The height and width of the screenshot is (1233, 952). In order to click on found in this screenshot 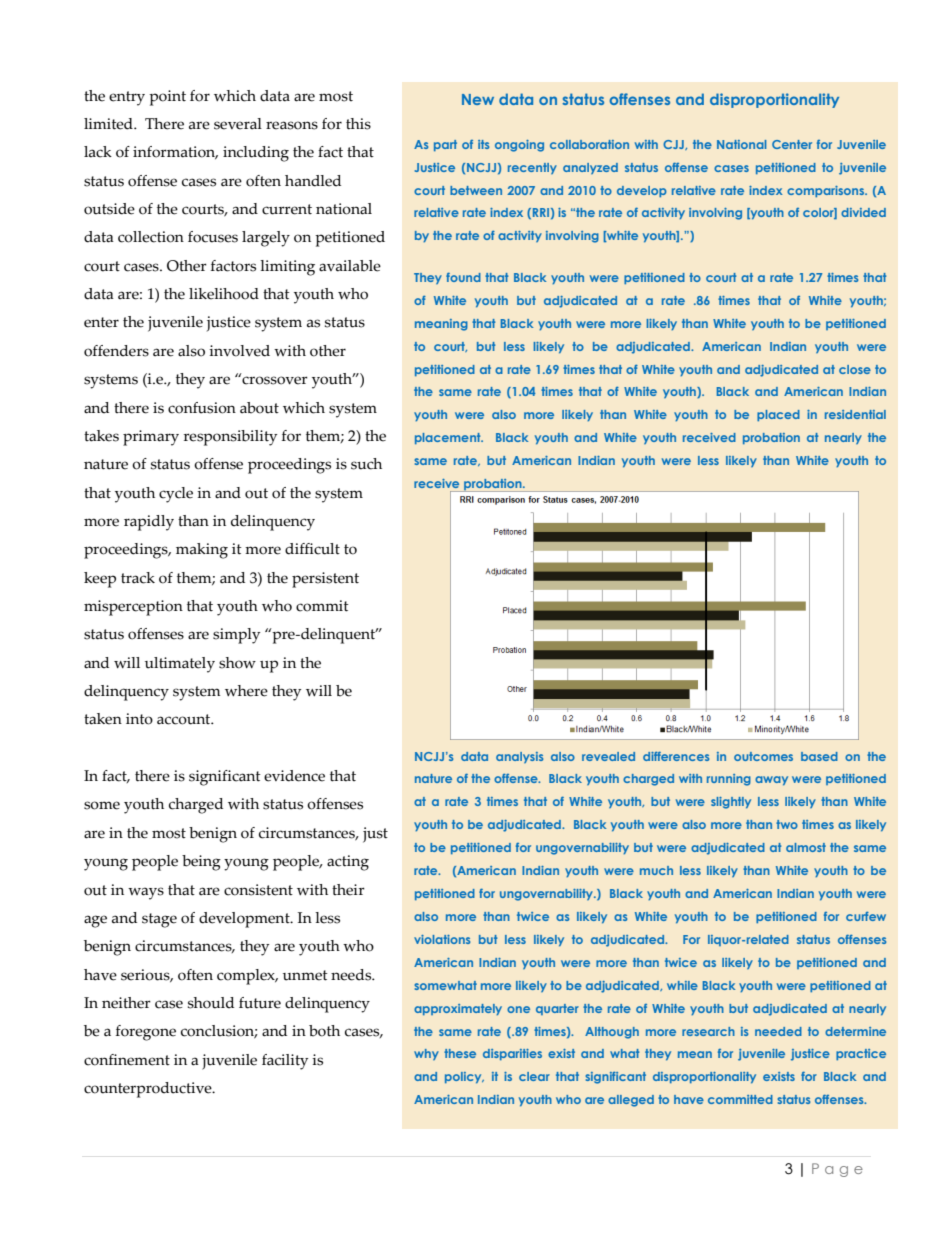, I will do `click(463, 277)`.
